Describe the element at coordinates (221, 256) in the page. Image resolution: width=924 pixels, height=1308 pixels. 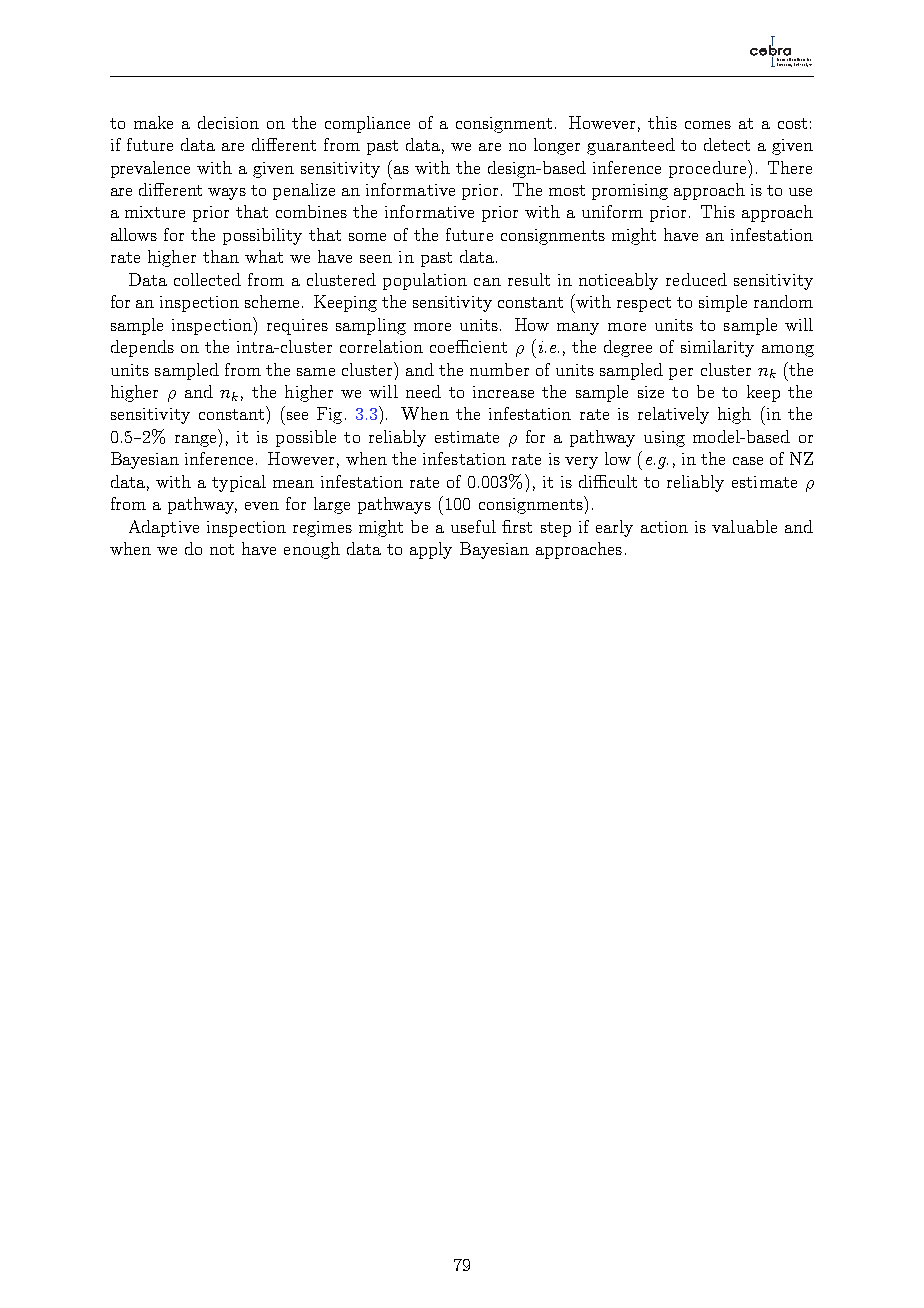
I see `than` at that location.
